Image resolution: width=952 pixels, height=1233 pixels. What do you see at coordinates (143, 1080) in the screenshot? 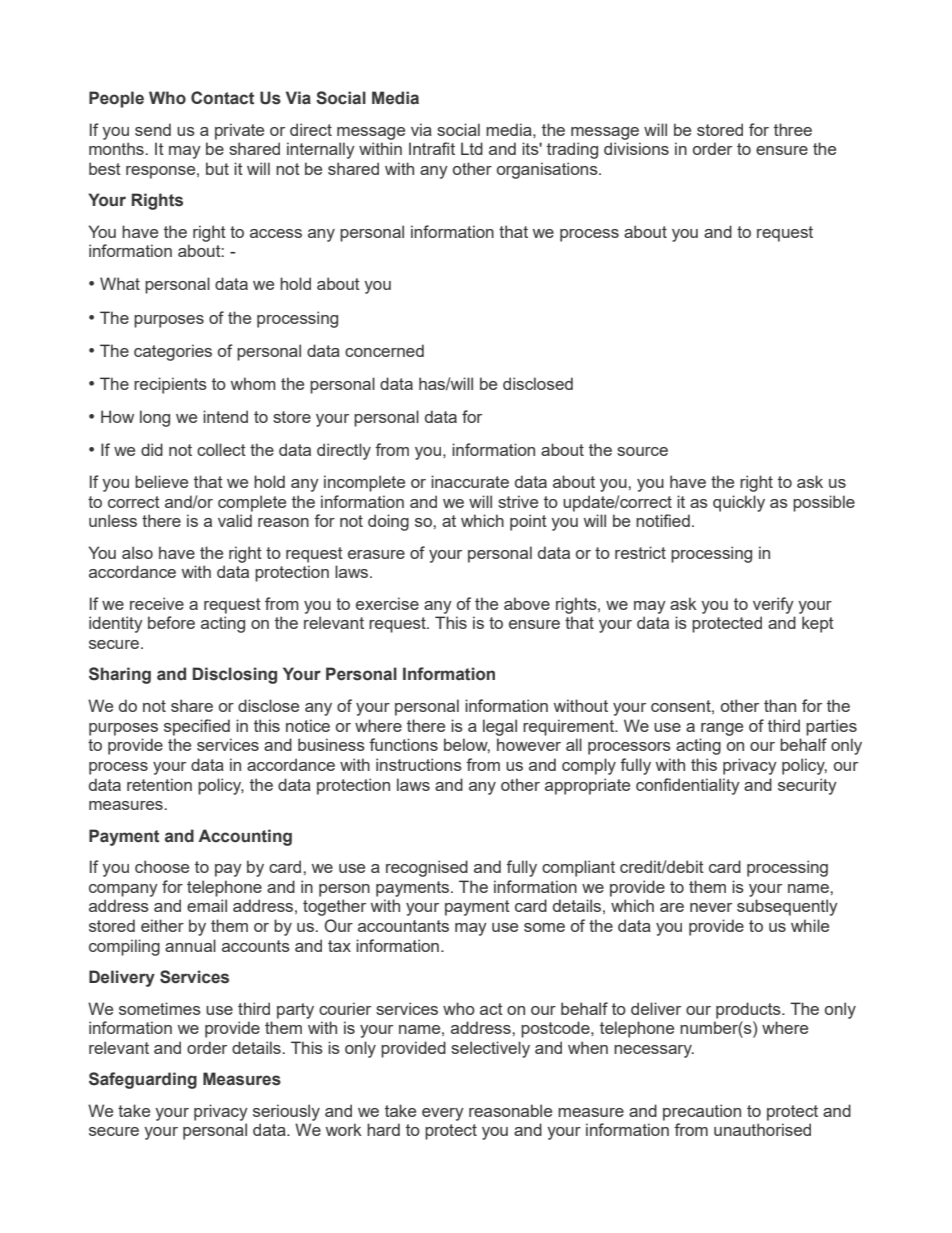
I see `Safeguarding` at bounding box center [143, 1080].
